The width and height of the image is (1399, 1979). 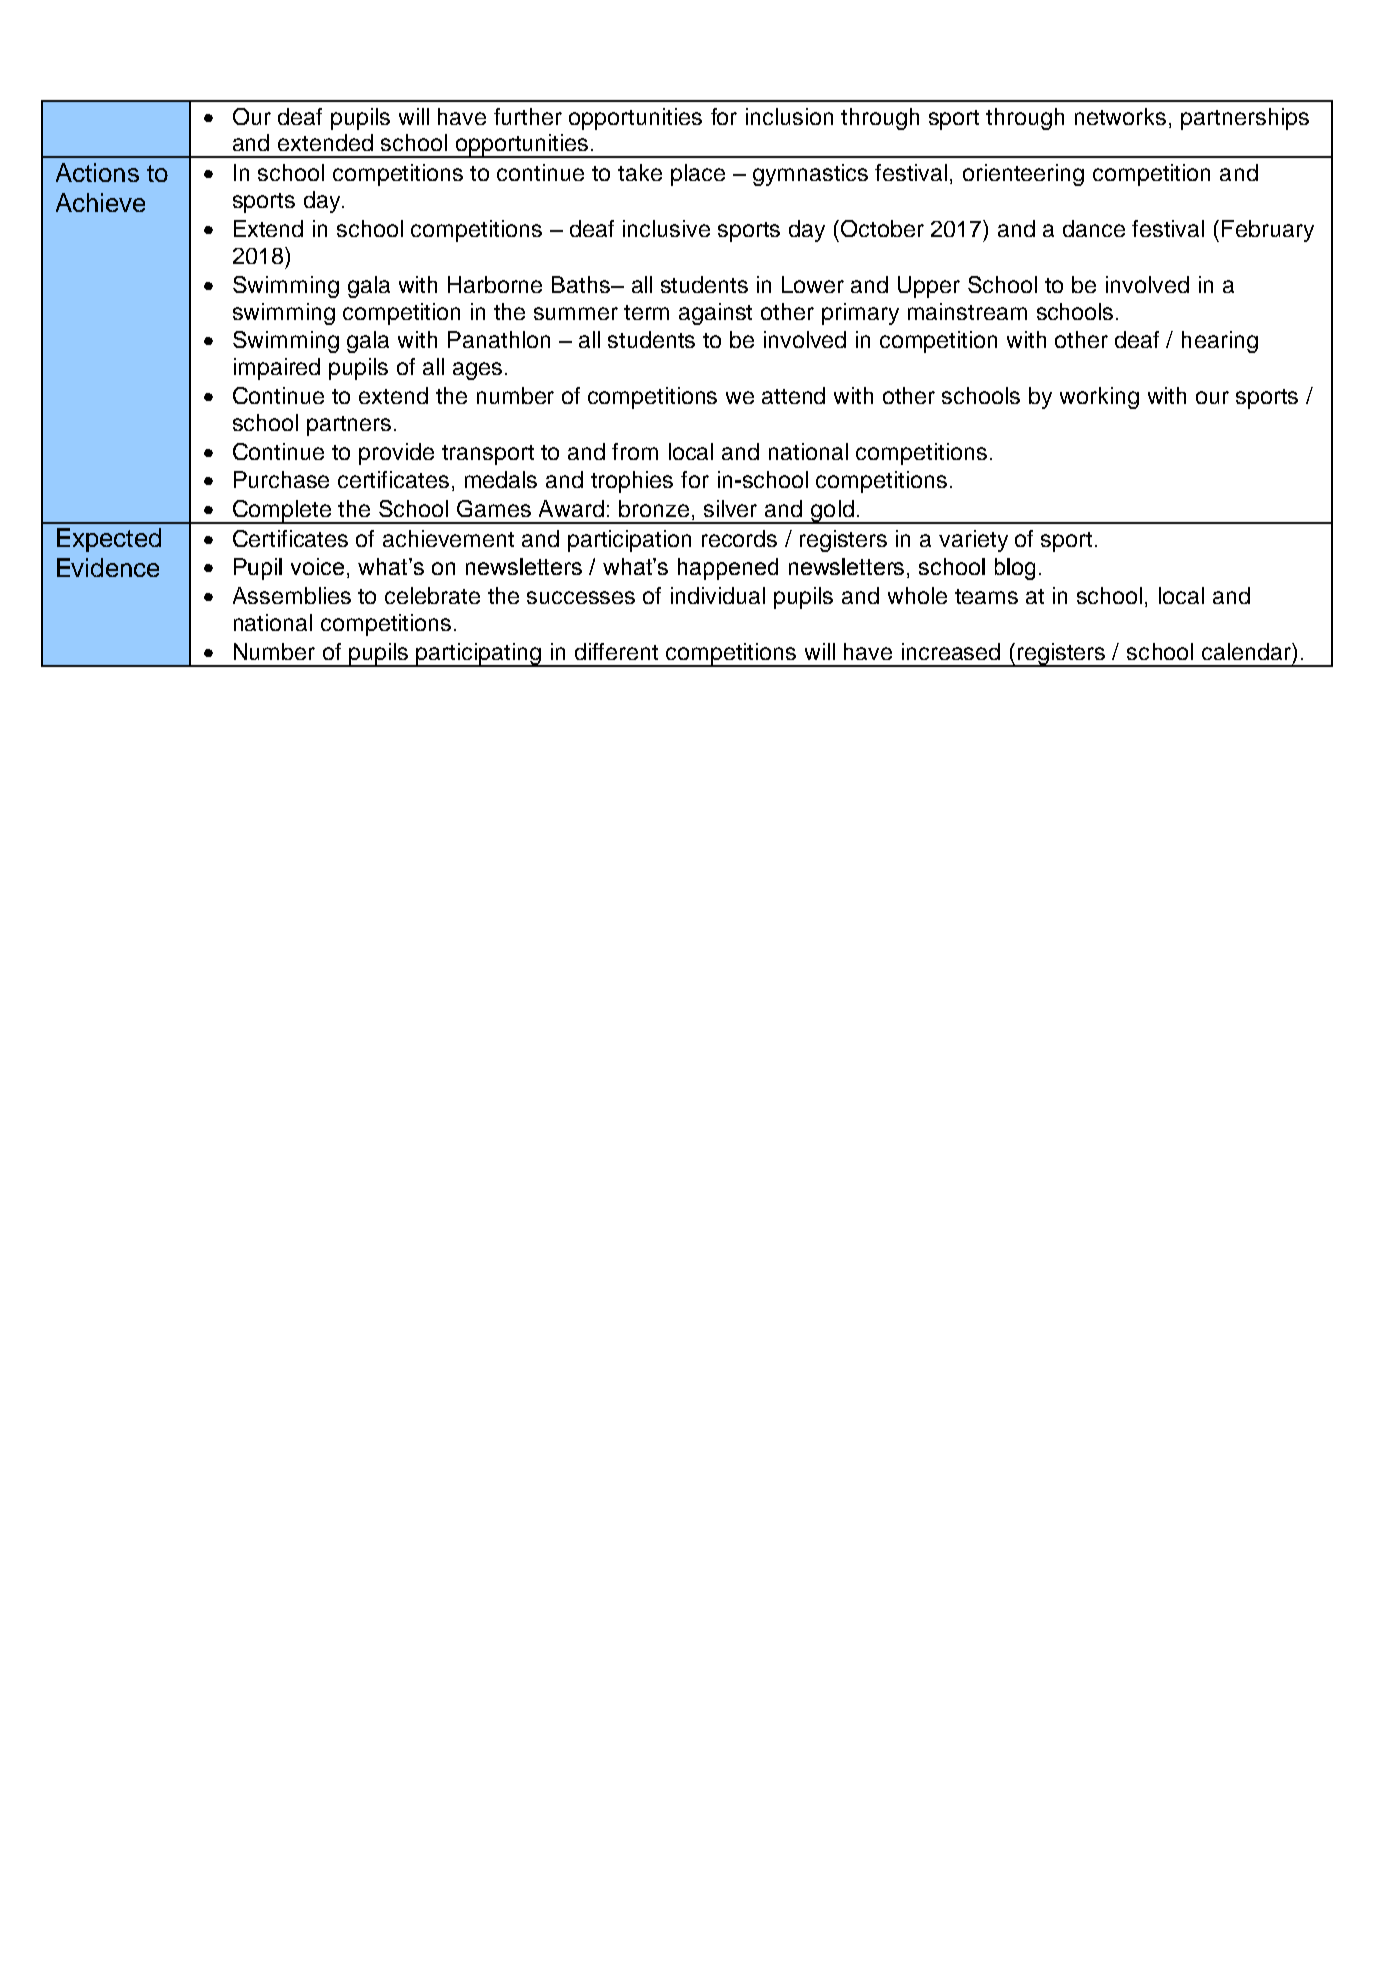 What do you see at coordinates (616, 651) in the image?
I see `different` at bounding box center [616, 651].
